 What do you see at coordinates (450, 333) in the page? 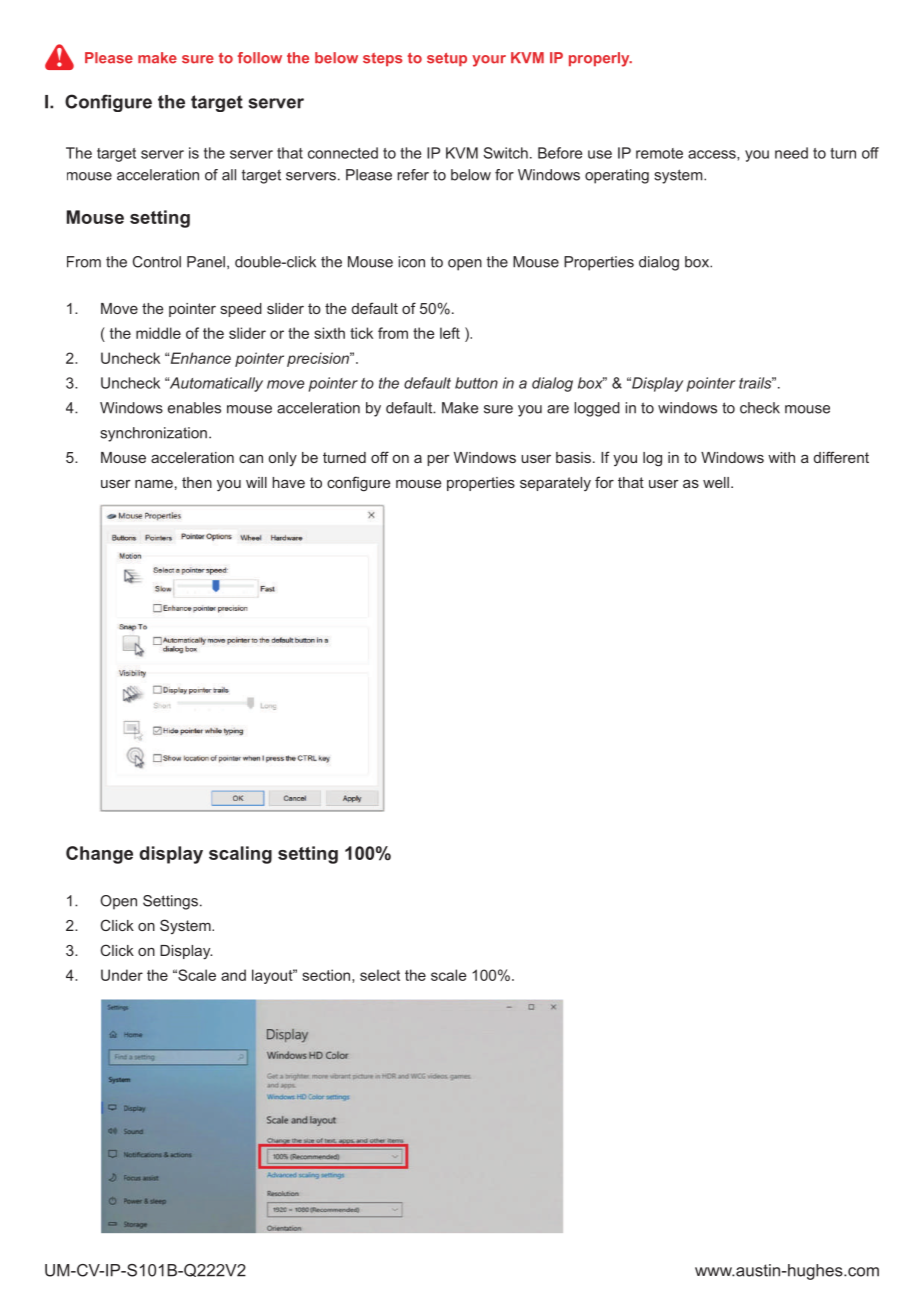
I see `left` at bounding box center [450, 333].
